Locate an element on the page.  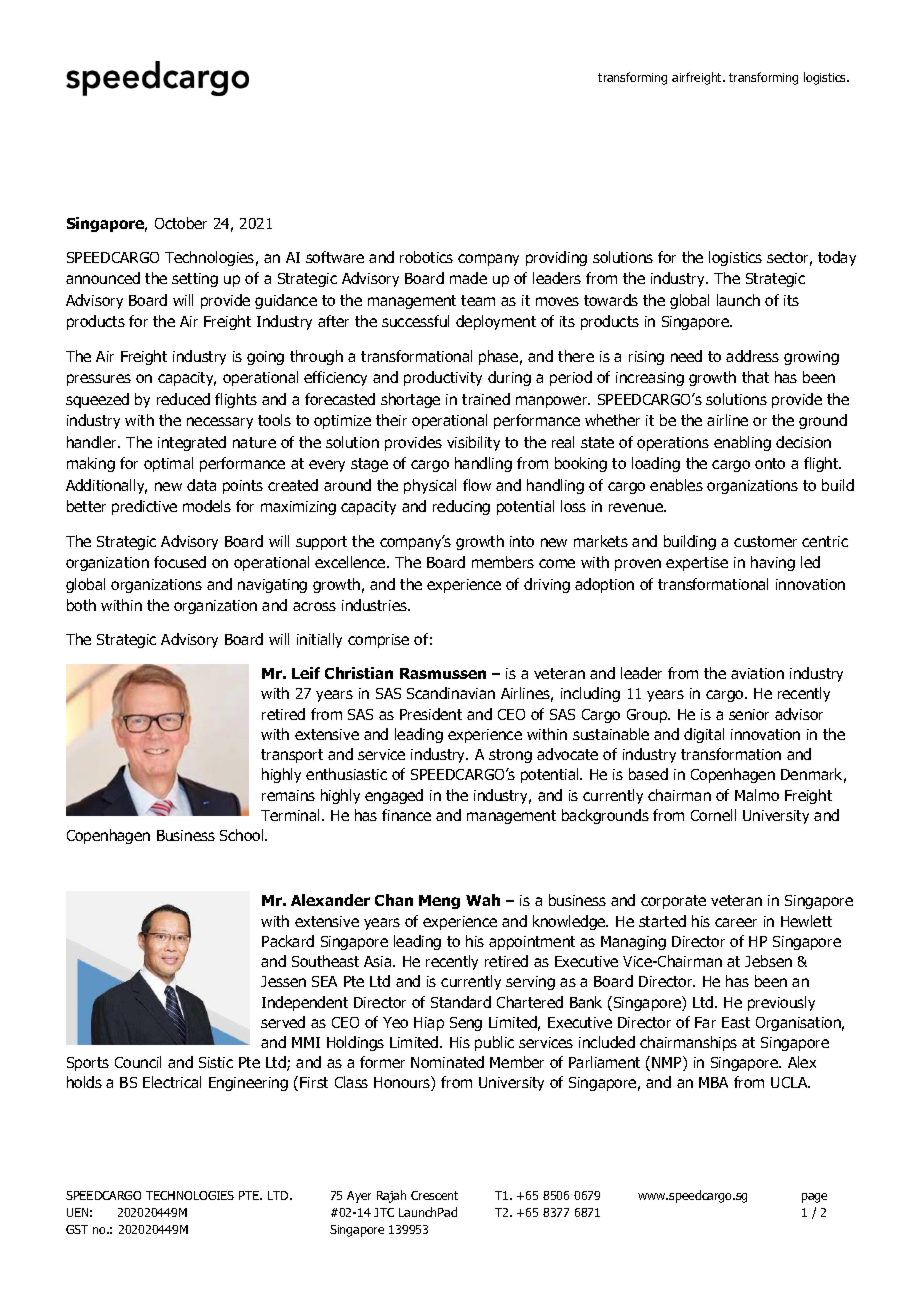
School is located at coordinates (243, 835).
